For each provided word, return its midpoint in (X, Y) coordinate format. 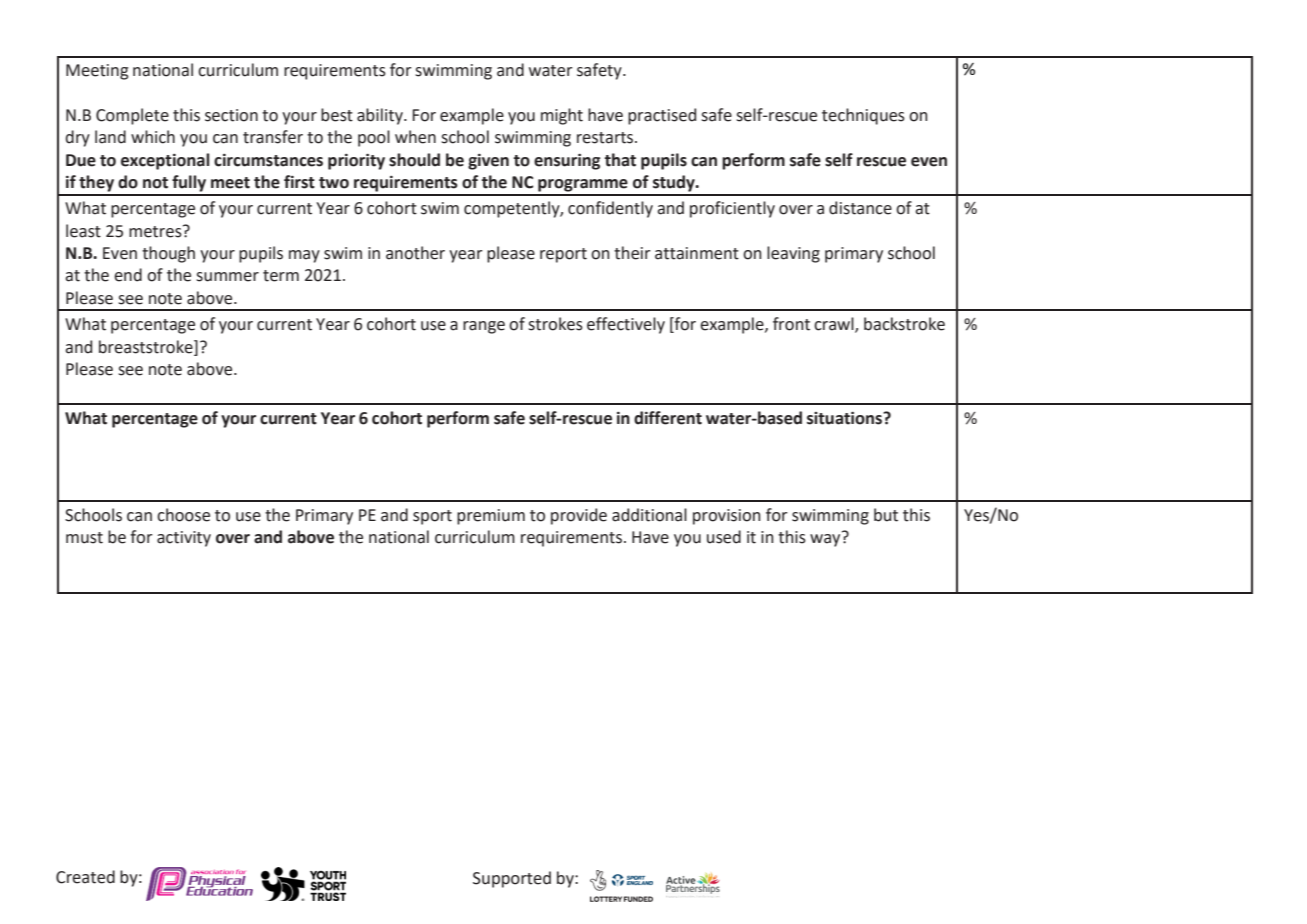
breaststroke (147, 347)
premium (491, 517)
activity (184, 539)
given (488, 162)
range (484, 327)
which (153, 137)
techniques (863, 116)
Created (85, 877)
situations (846, 418)
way (826, 539)
